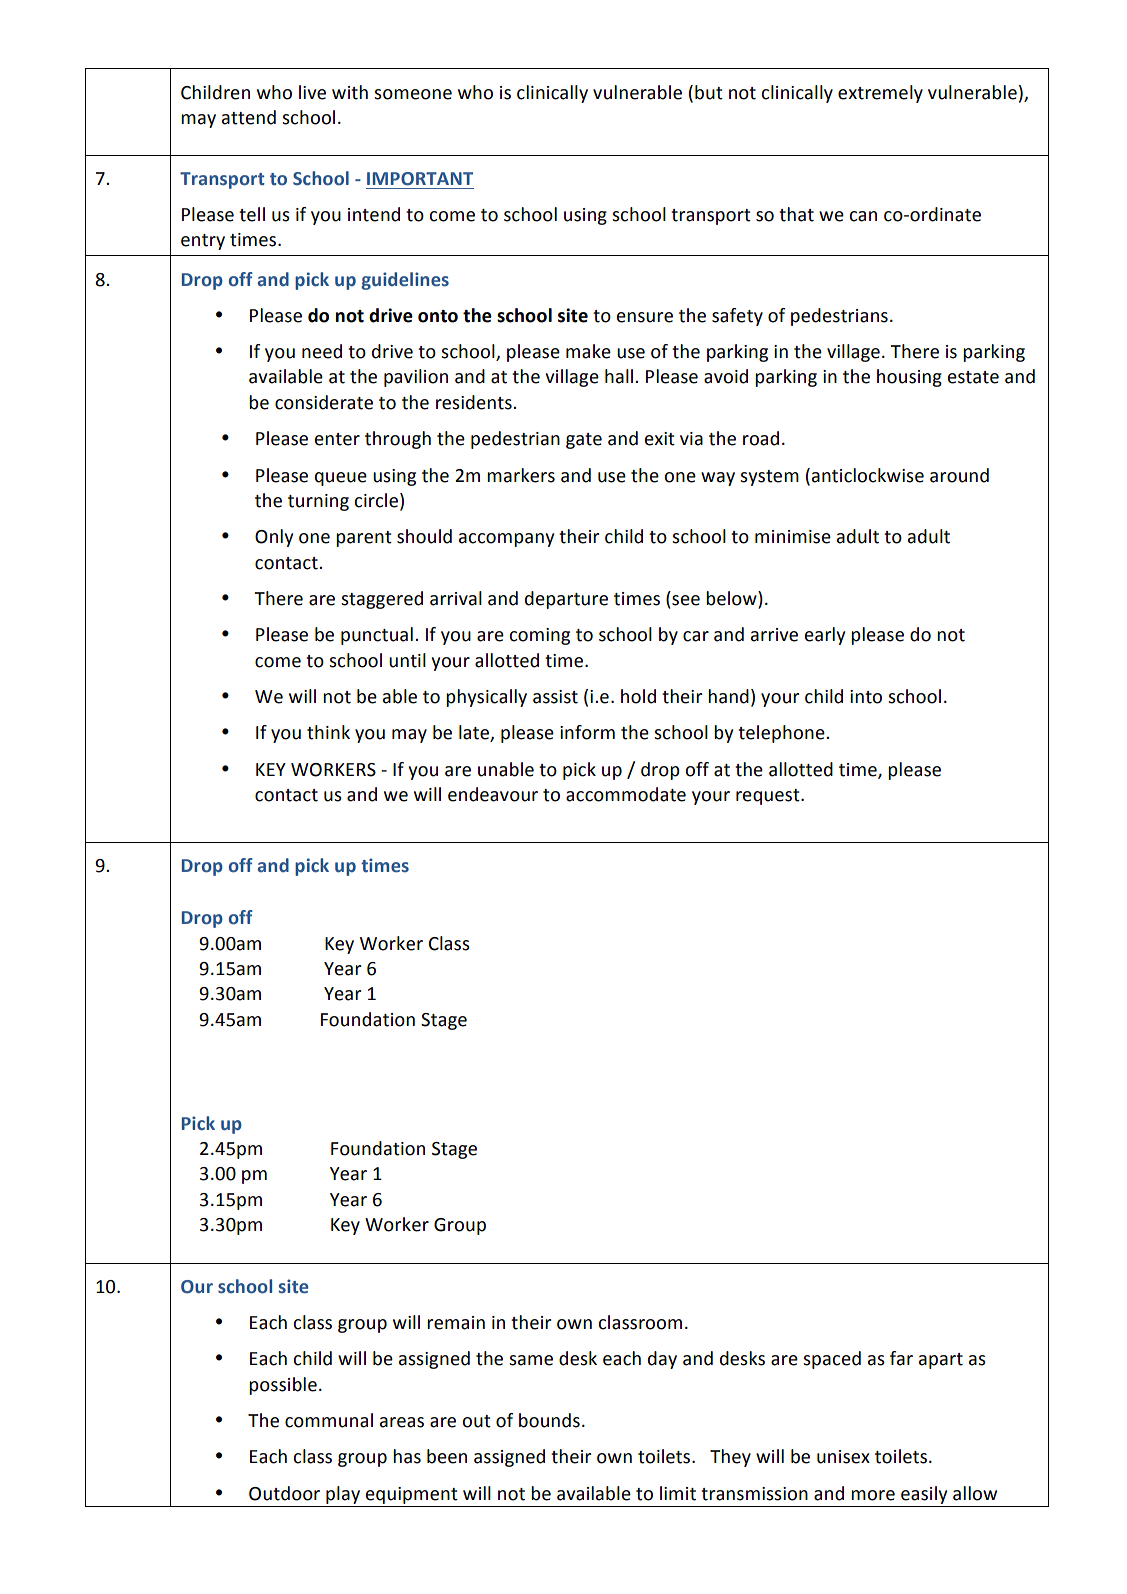 Image resolution: width=1127 pixels, height=1594 pixels. Describe the element at coordinates (318, 502) in the page. I see `turning` at that location.
